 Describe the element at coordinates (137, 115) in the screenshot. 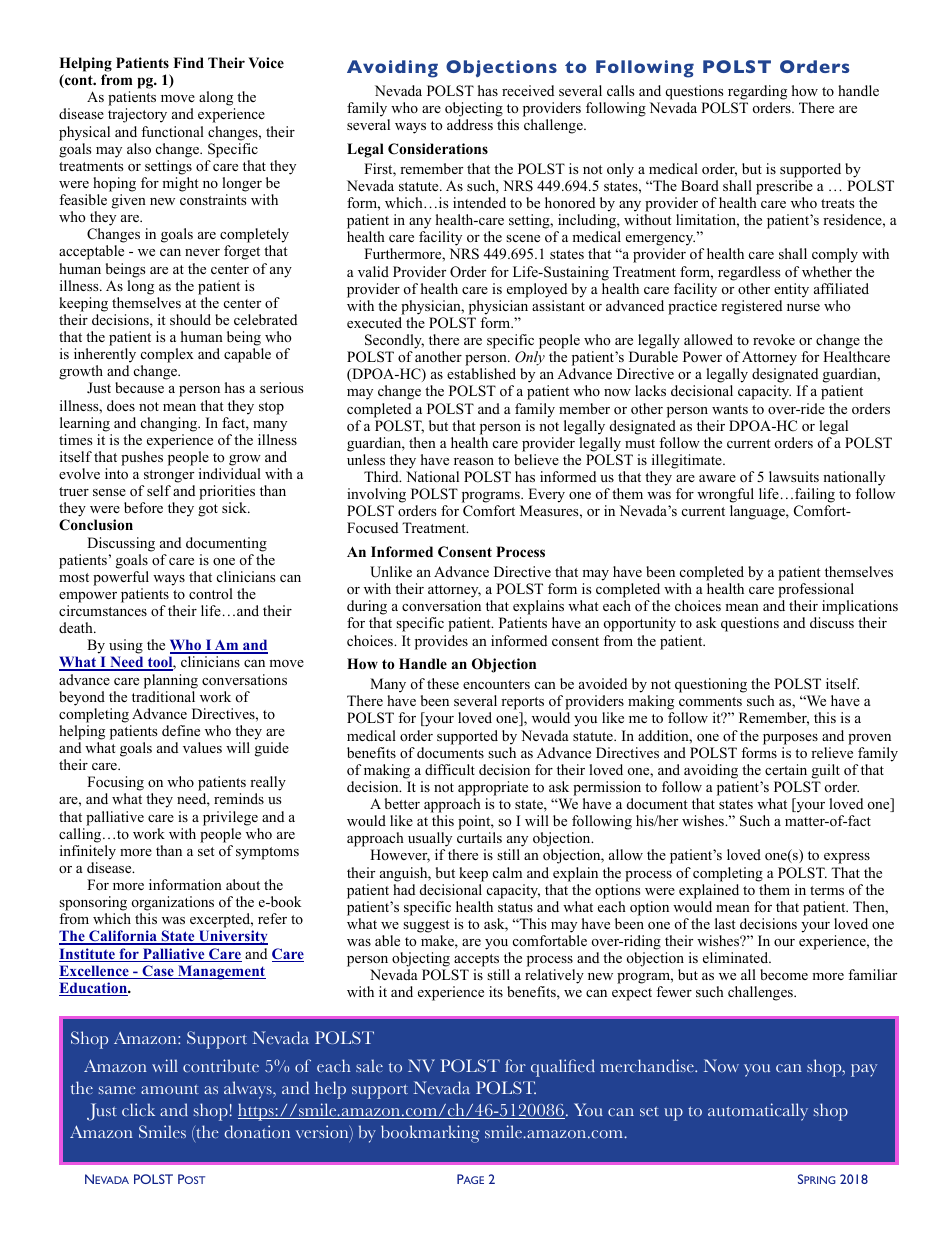

I see `trajectory` at that location.
